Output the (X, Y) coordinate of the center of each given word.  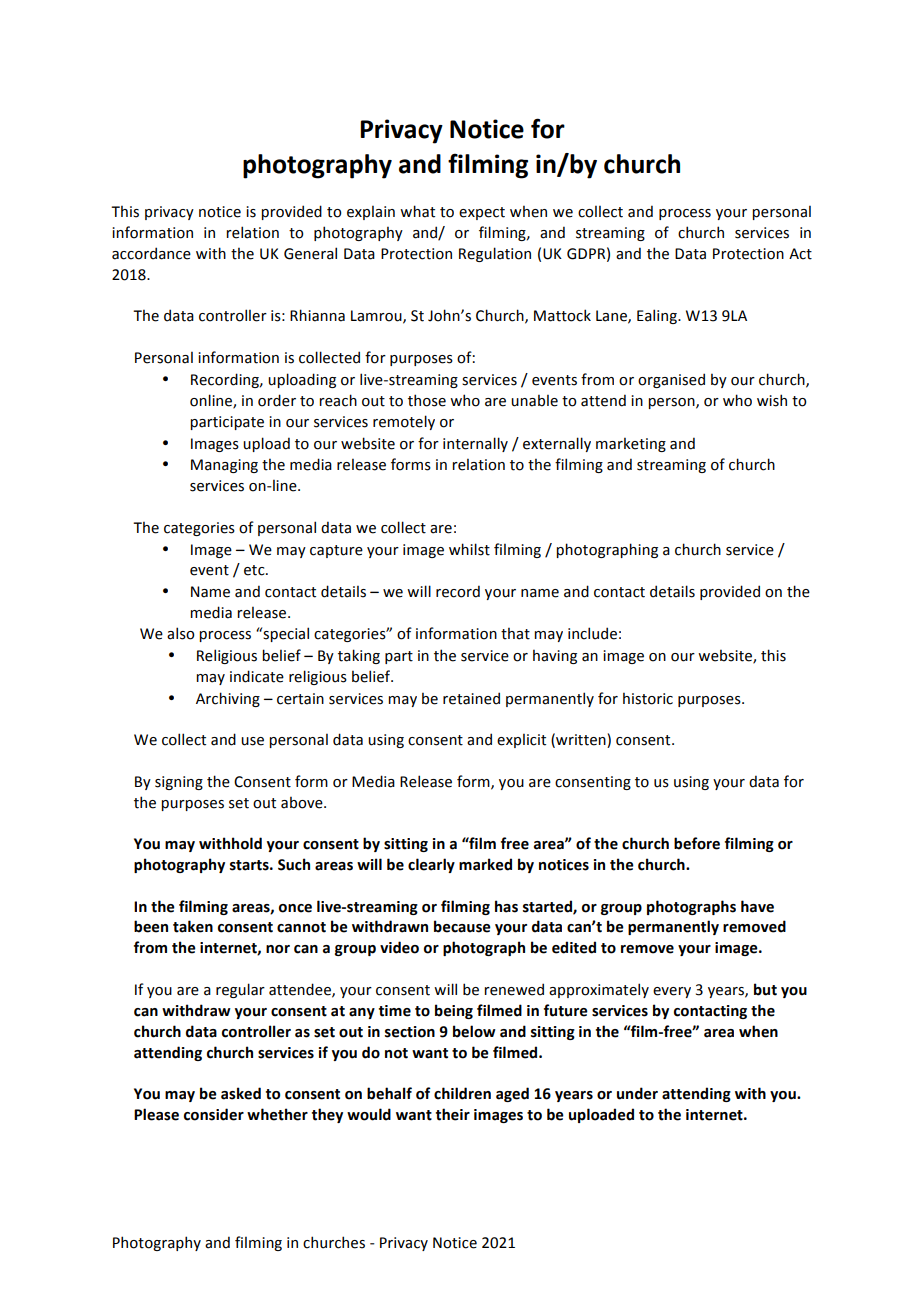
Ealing (658, 316)
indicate (257, 676)
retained (471, 698)
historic (648, 698)
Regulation (495, 254)
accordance (151, 253)
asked (241, 1093)
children (462, 1093)
